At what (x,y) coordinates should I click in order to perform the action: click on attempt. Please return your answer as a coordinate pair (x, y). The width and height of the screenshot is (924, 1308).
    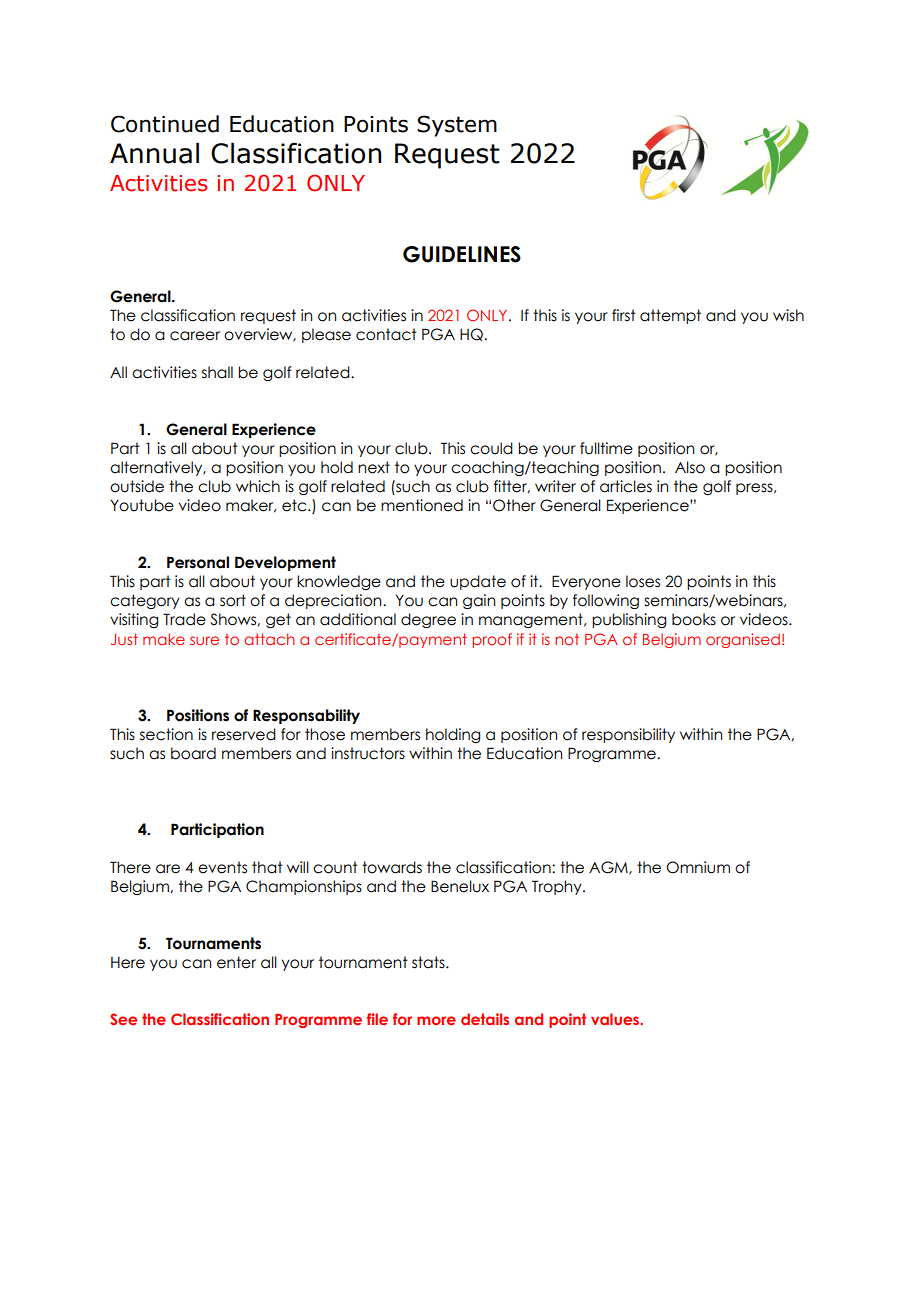
    Looking at the image, I should click on (670, 316).
